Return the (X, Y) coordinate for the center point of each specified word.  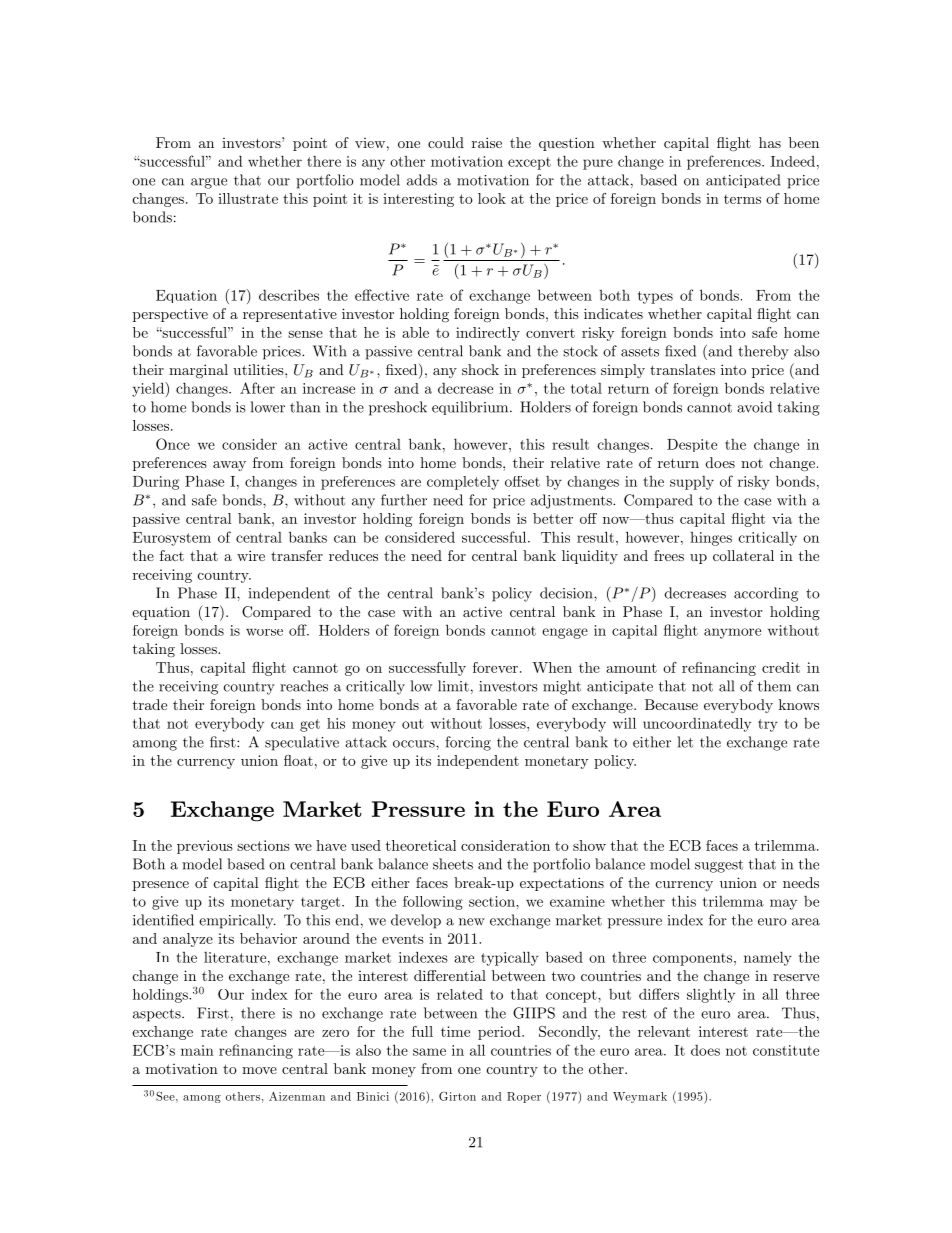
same (429, 1052)
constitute (786, 1050)
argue (209, 183)
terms (742, 199)
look (492, 198)
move (259, 1070)
